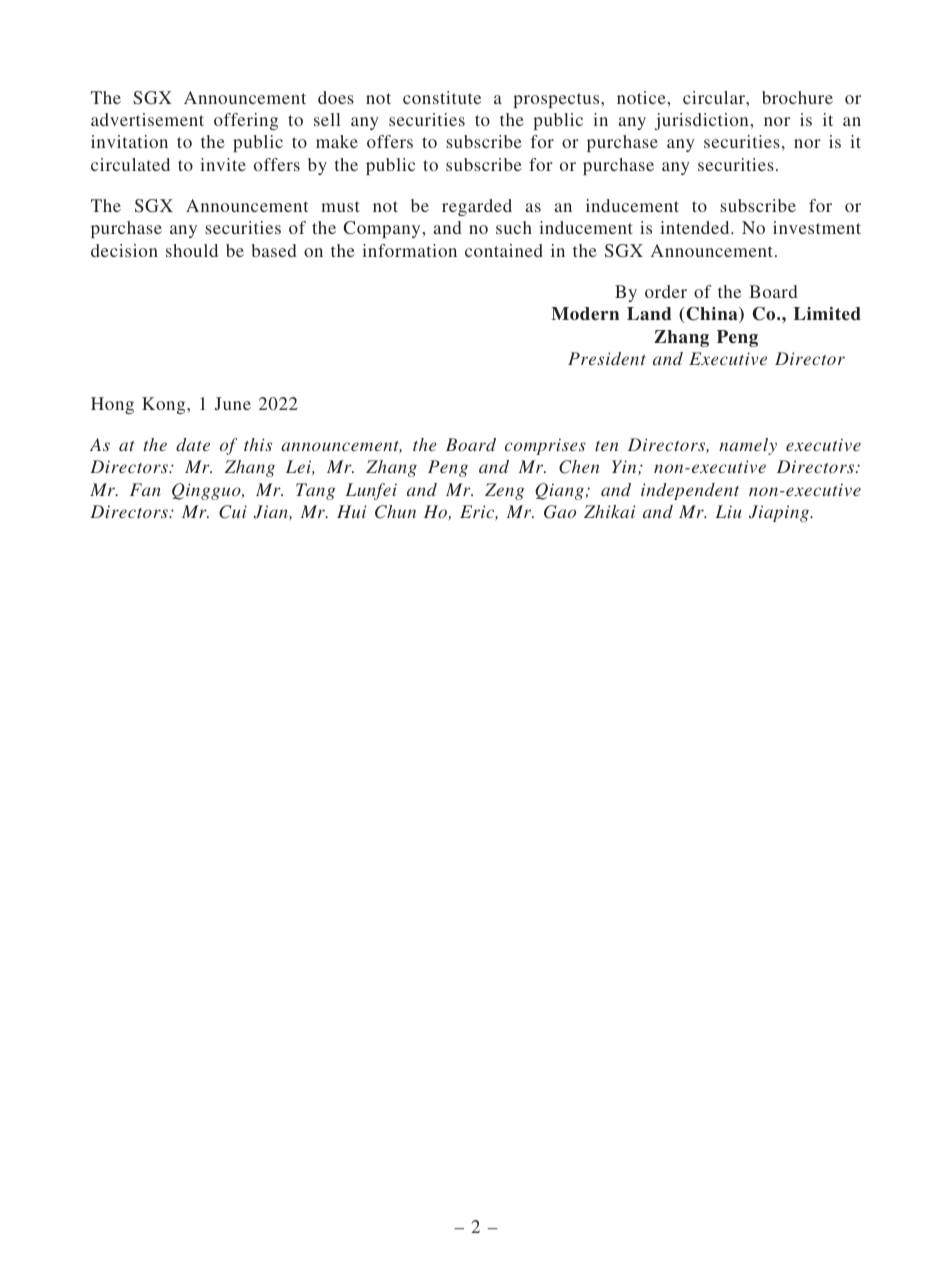 The width and height of the image is (952, 1270). Describe the element at coordinates (696, 227) in the image. I see `intended` at that location.
